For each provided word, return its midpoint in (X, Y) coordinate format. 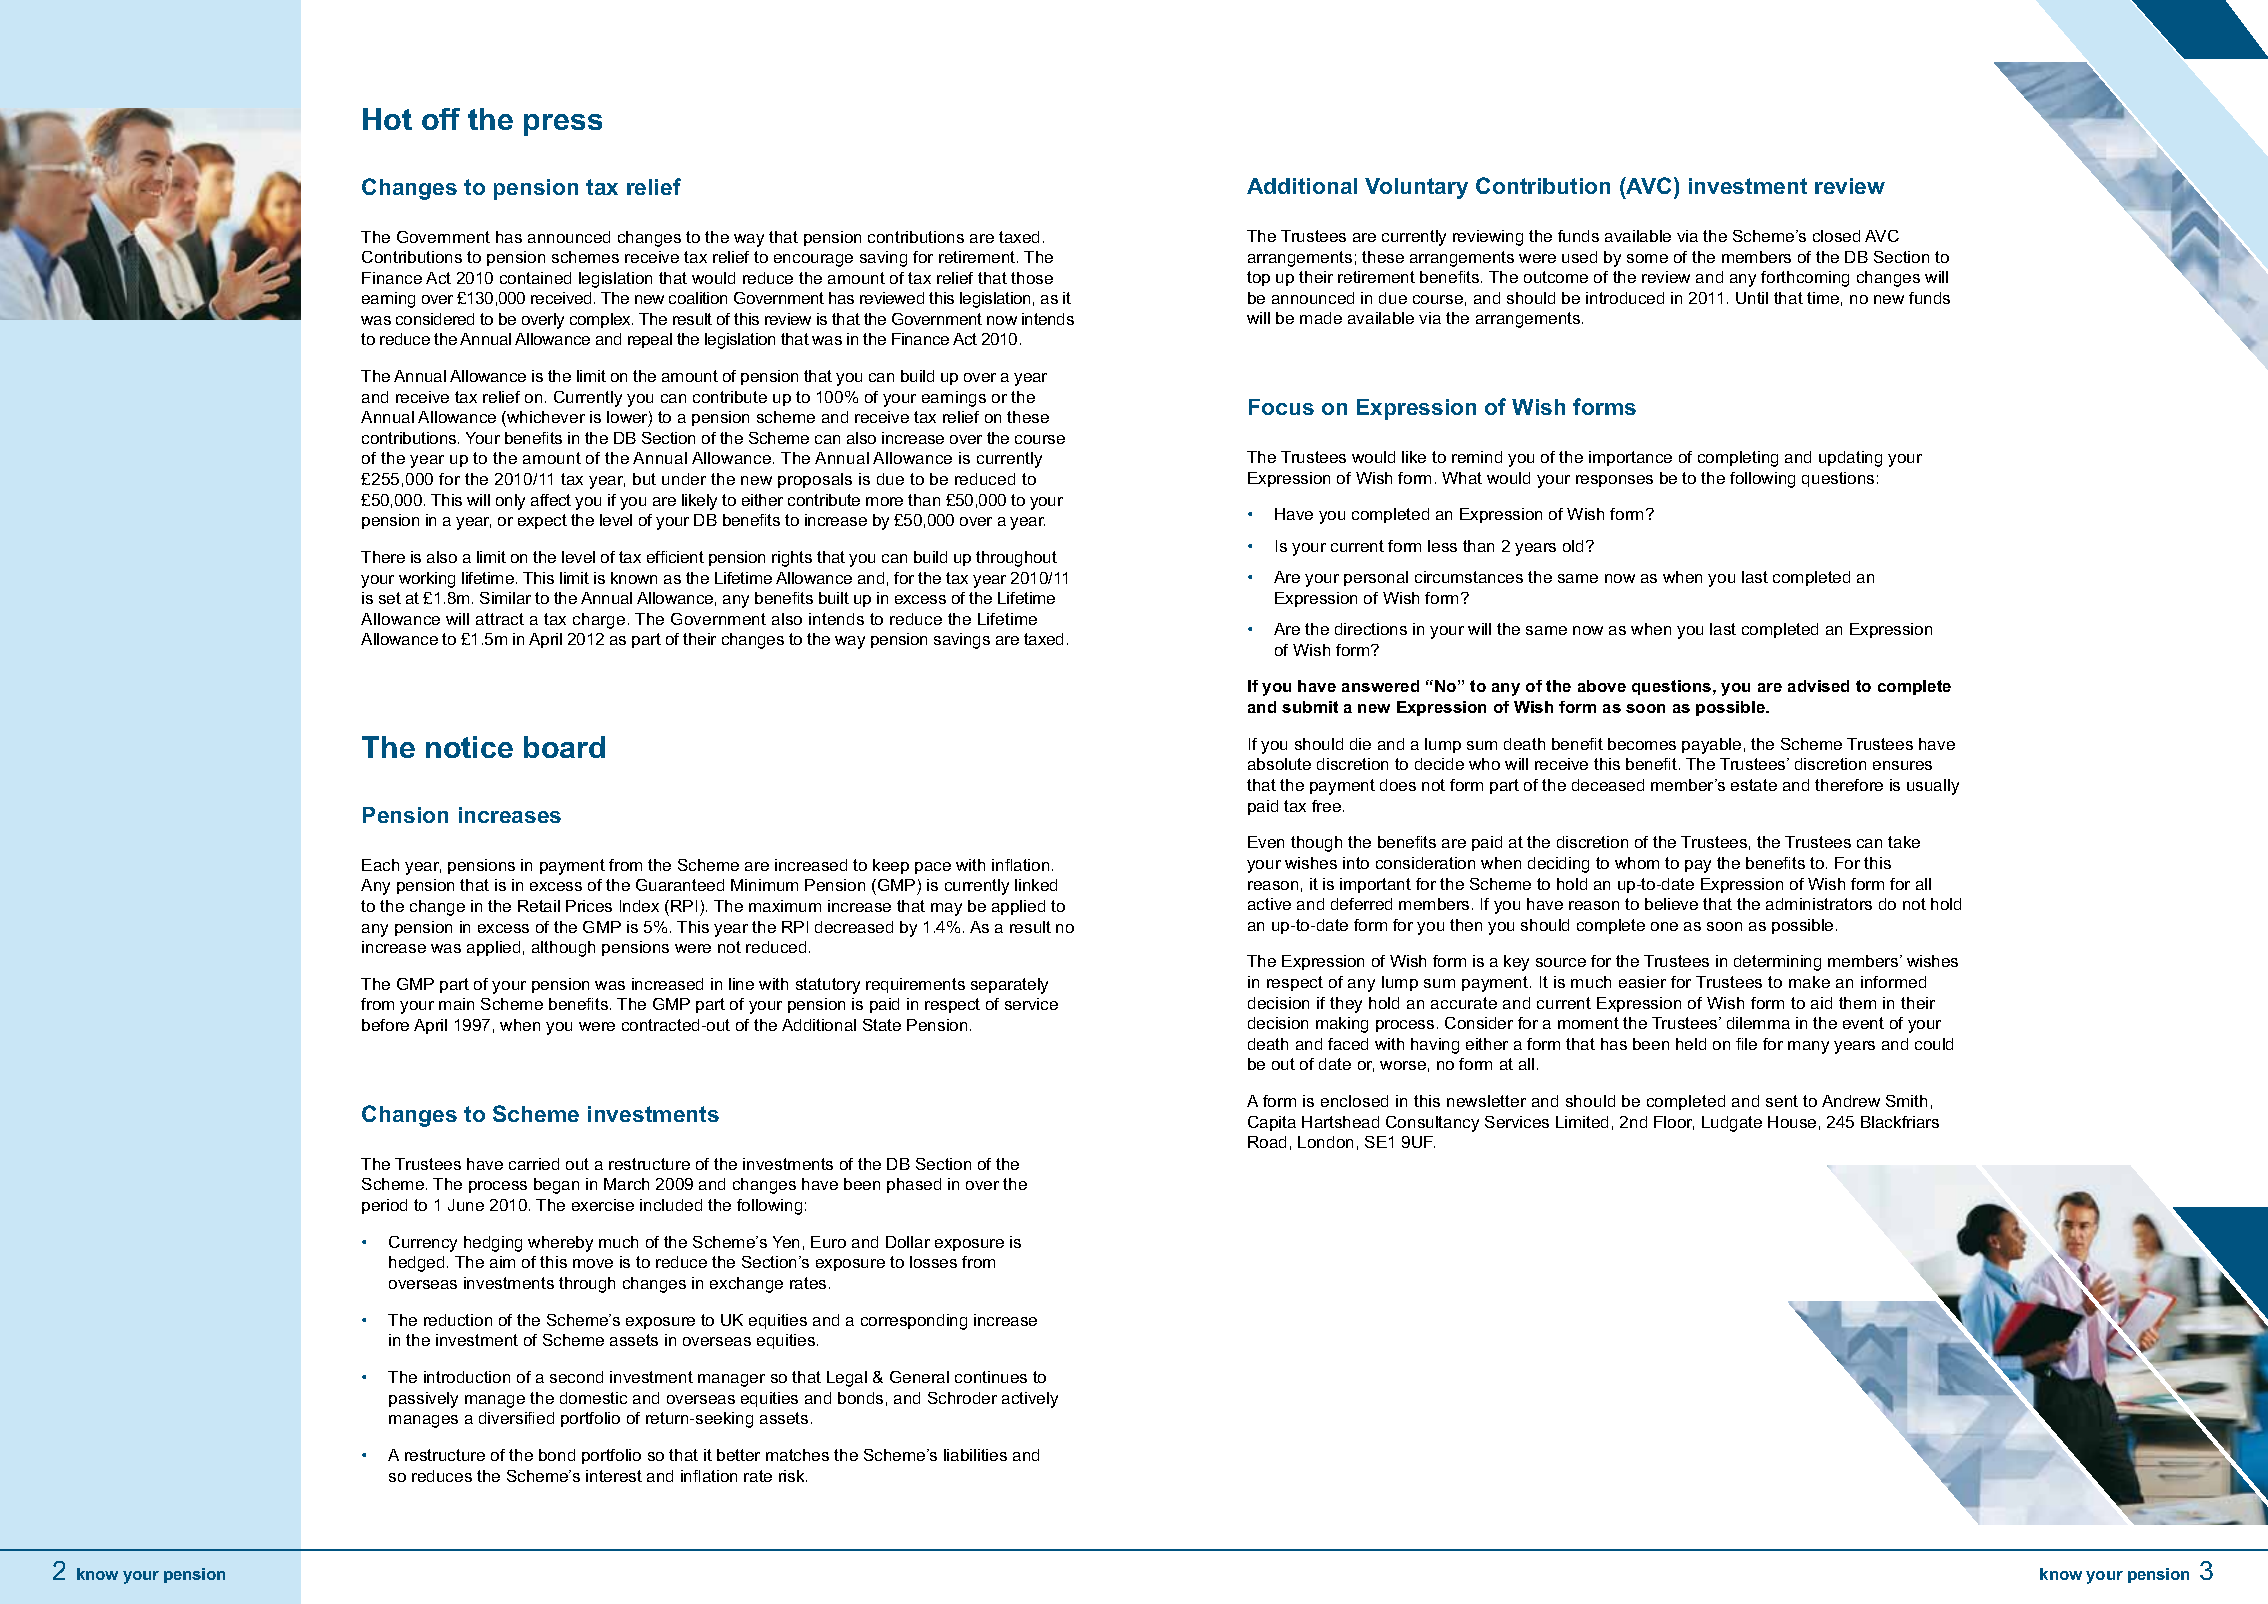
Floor (1674, 1123)
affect (551, 500)
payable (1711, 746)
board (564, 747)
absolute (1279, 764)
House (1792, 1122)
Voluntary (1416, 188)
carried (534, 1164)
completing (1738, 459)
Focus (1281, 407)
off (441, 119)
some (1647, 258)
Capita (1272, 1123)
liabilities (975, 1455)
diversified (516, 1418)
